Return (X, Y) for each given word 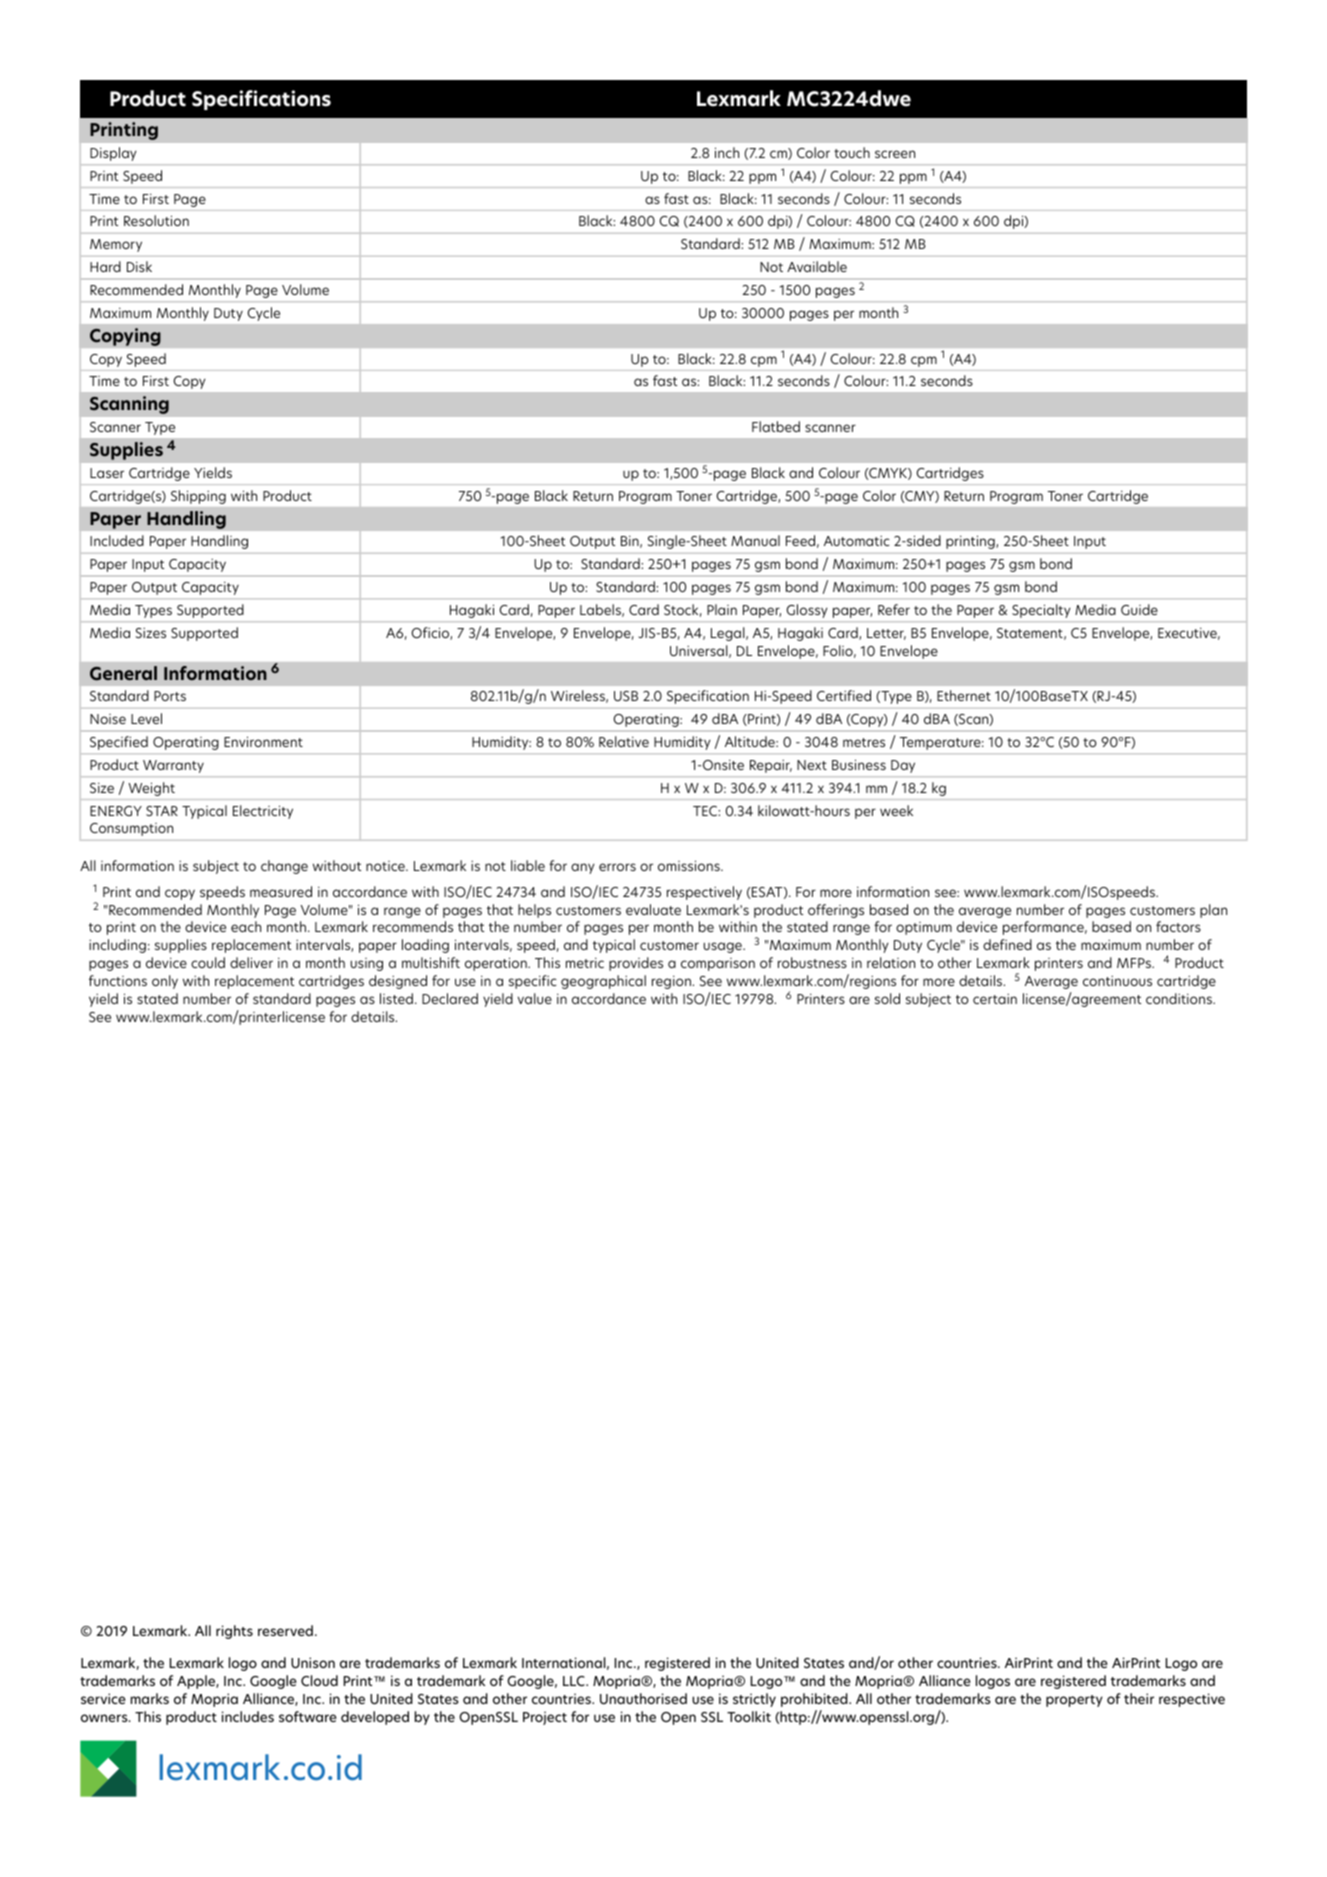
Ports (170, 696)
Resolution (156, 220)
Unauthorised (643, 1698)
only (165, 982)
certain (995, 999)
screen (895, 154)
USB (626, 696)
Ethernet (964, 695)
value (535, 998)
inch (727, 152)
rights (234, 1632)
